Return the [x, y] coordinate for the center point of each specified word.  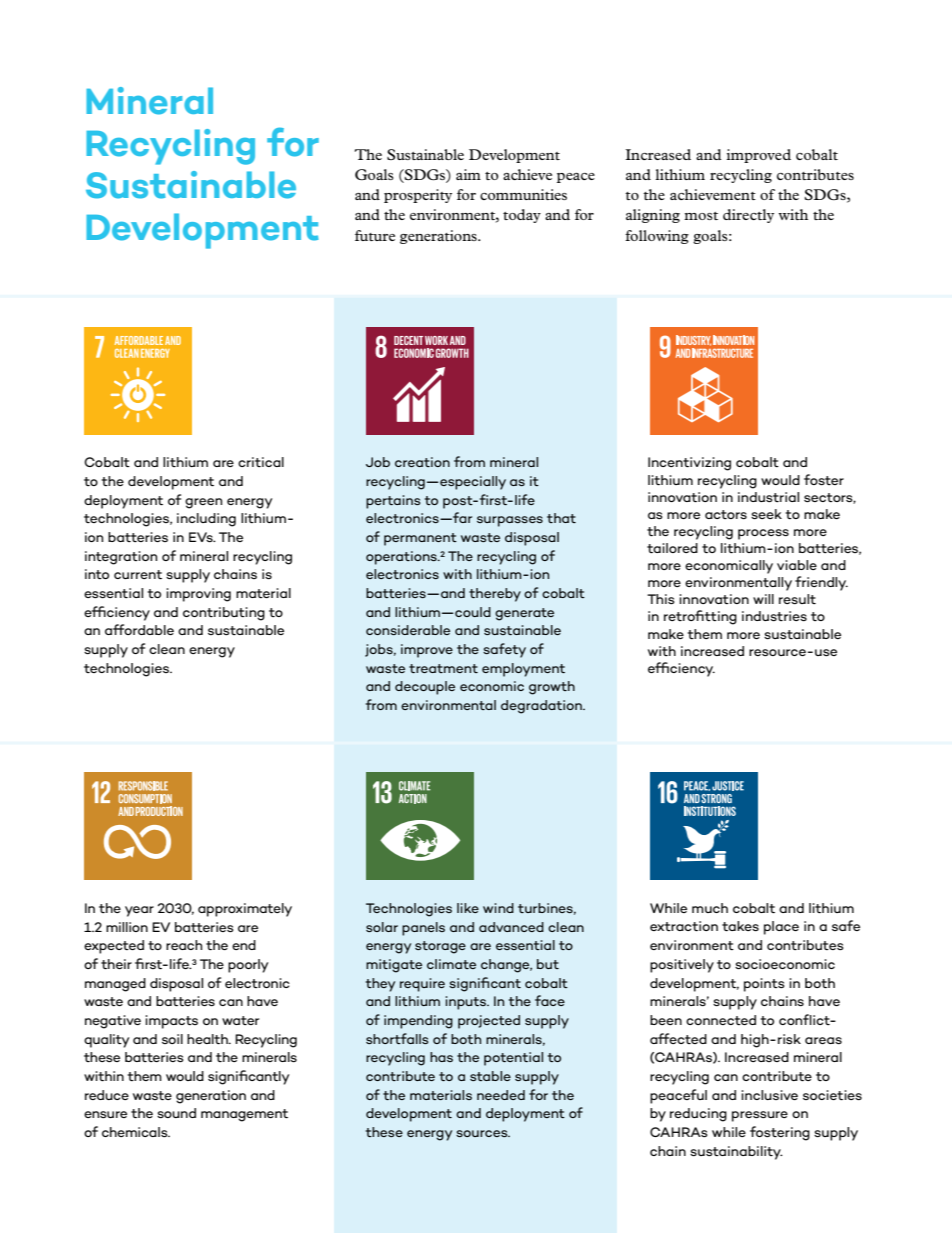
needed [501, 1095]
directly [748, 216]
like [468, 908]
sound [176, 1113]
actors [726, 514]
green [203, 503]
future [375, 235]
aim [468, 174]
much [710, 908]
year [139, 911]
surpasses [510, 521]
